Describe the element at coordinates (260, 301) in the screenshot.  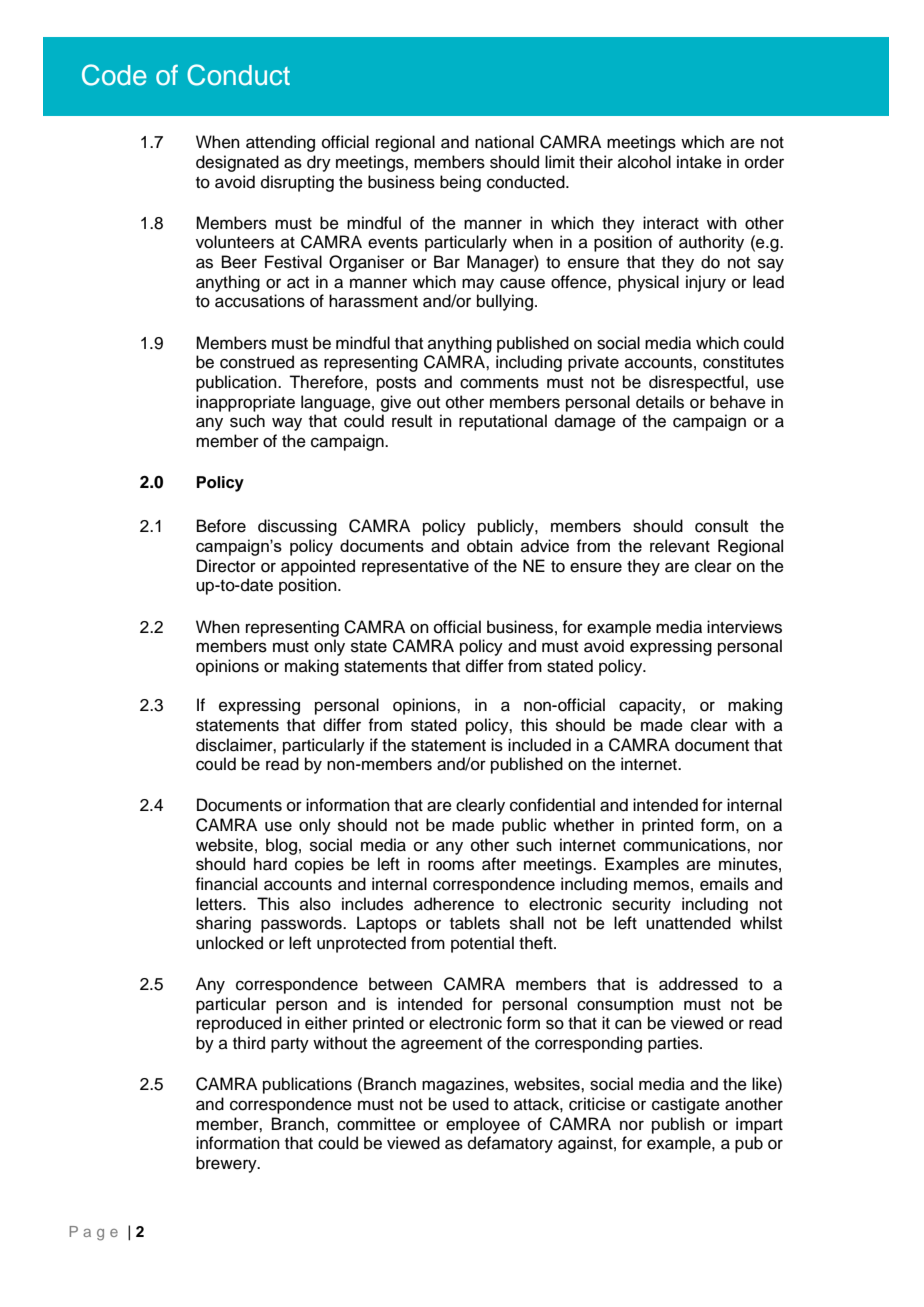
I see `accusations` at that location.
